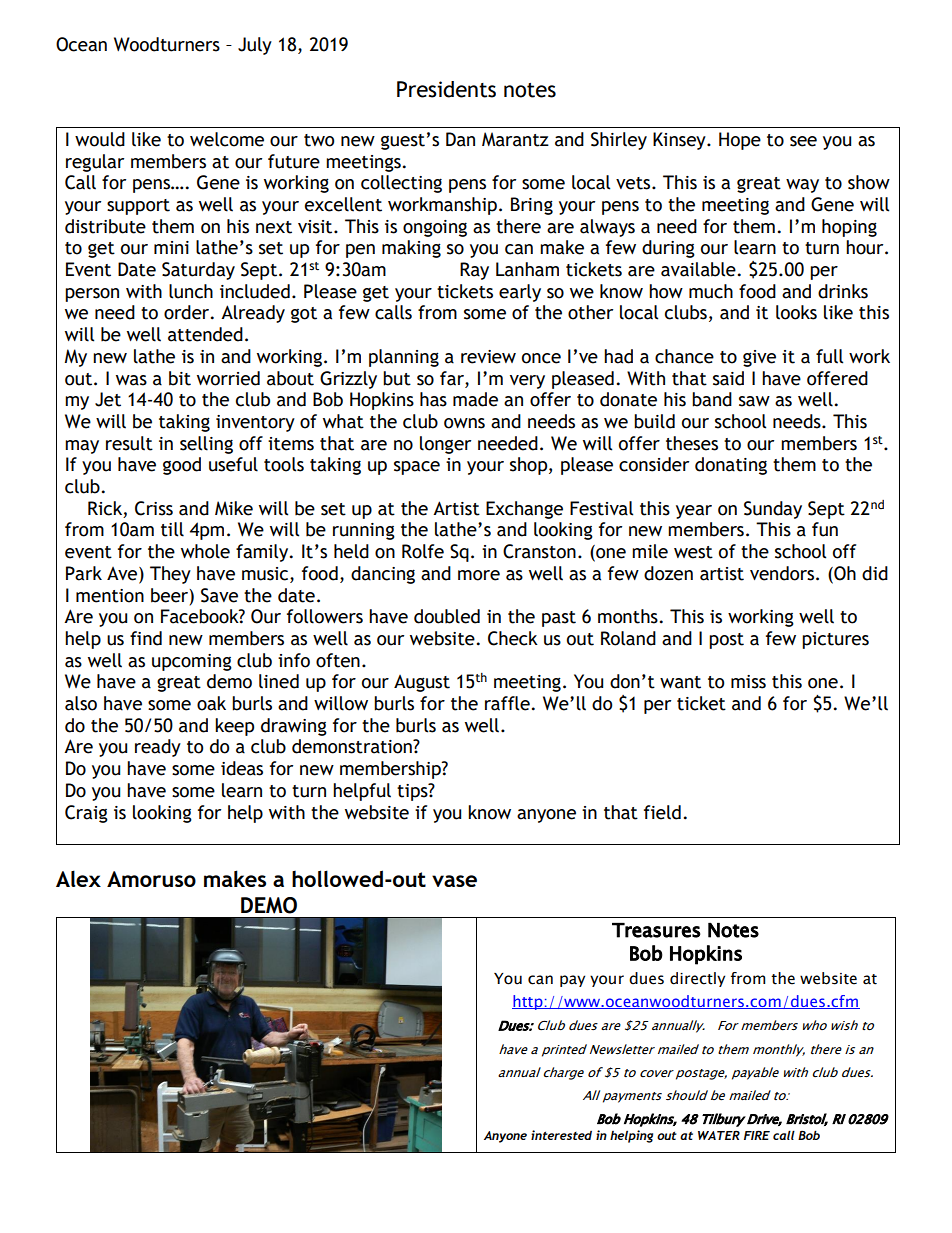  I want to click on miss, so click(748, 682).
